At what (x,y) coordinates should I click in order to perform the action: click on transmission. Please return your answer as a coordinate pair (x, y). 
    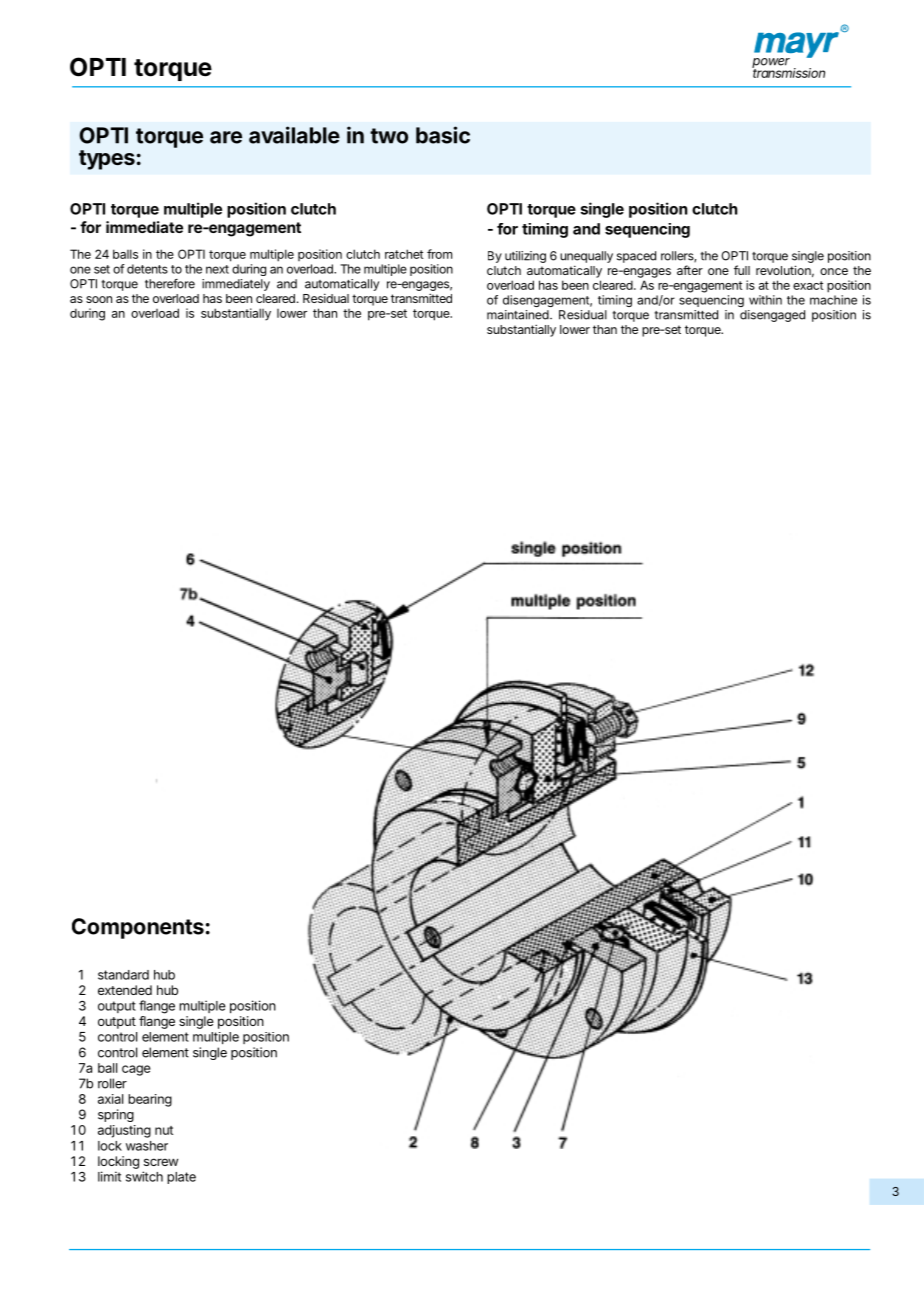
    Looking at the image, I should click on (788, 72).
